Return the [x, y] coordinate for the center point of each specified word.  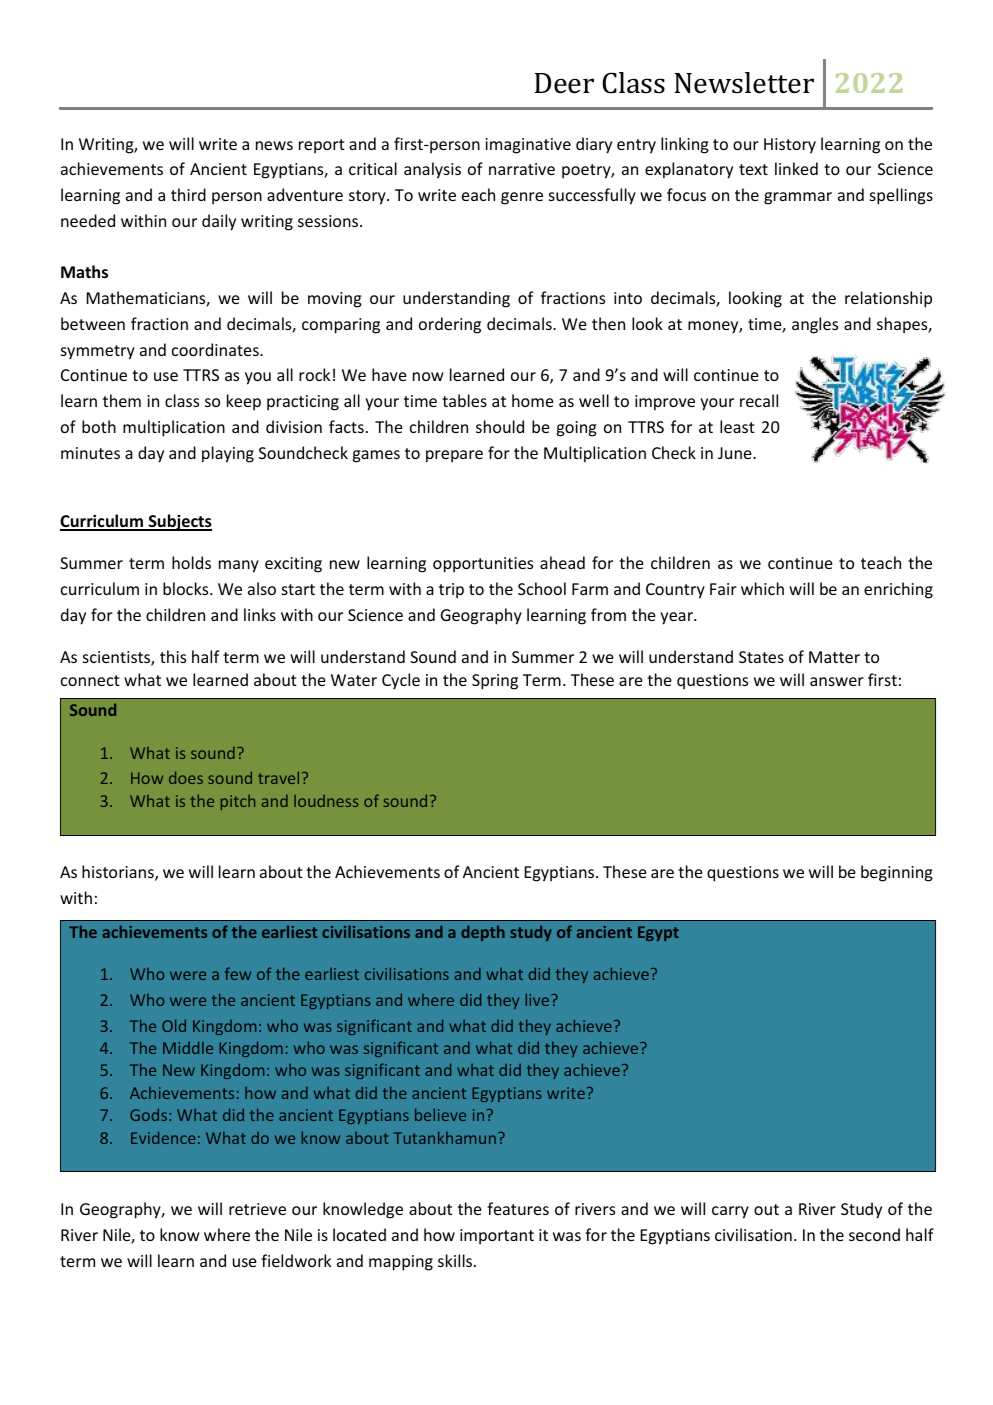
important [497, 1237]
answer [837, 681]
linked [796, 168]
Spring [495, 682]
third [188, 194]
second [874, 1234]
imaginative [528, 146]
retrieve [257, 1209]
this [173, 656]
